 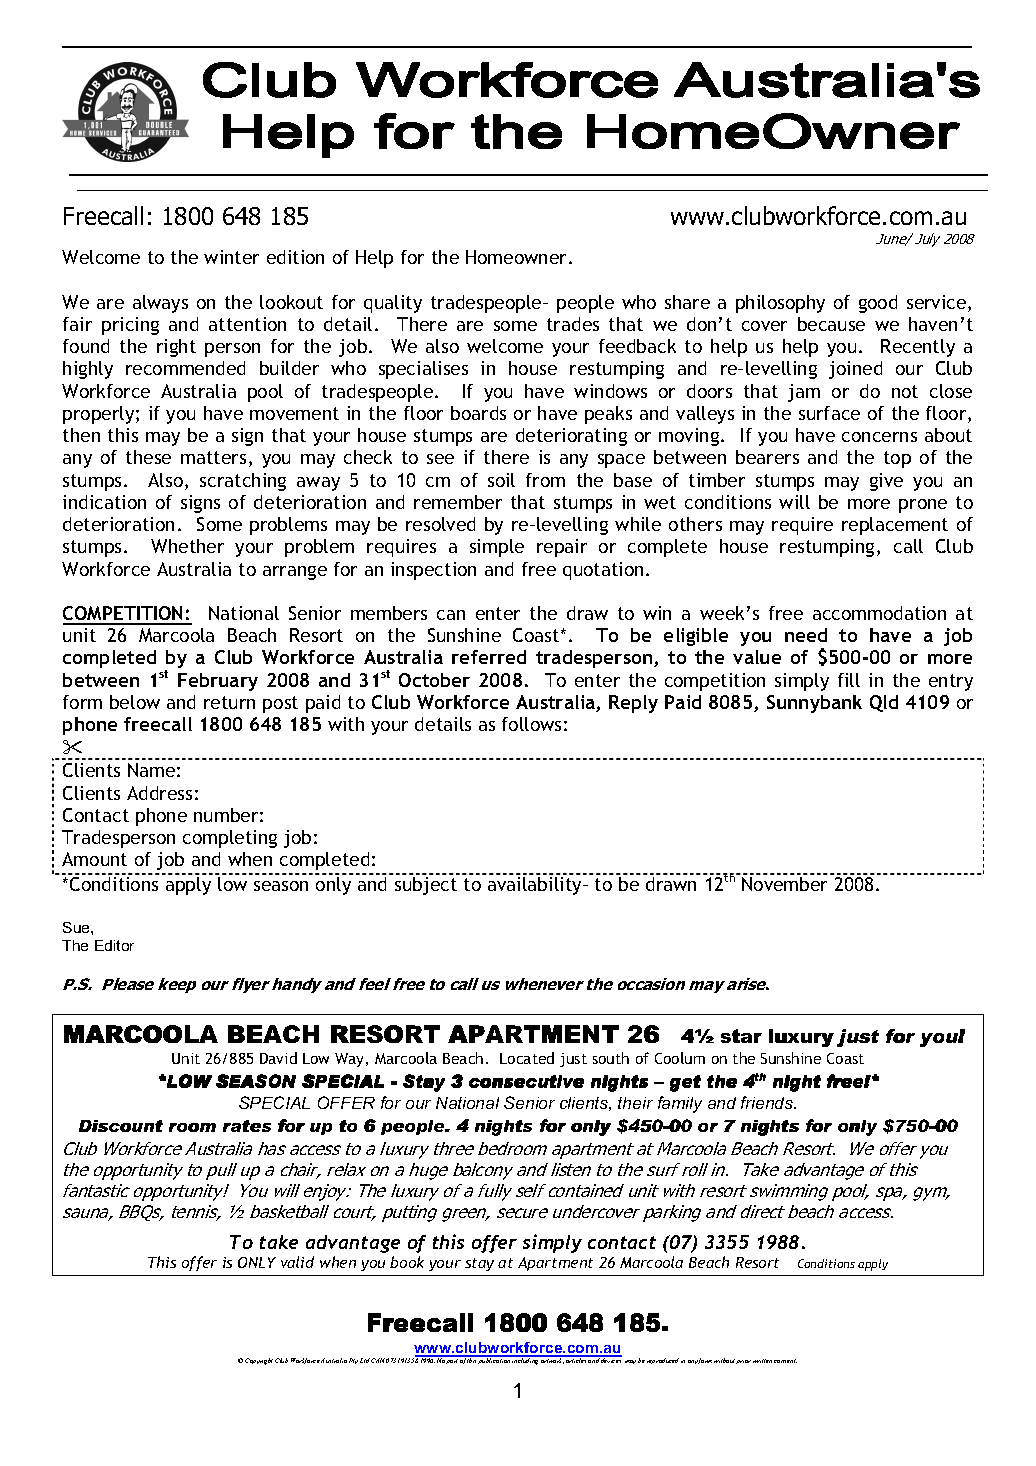 I want to click on star, so click(x=741, y=1036).
